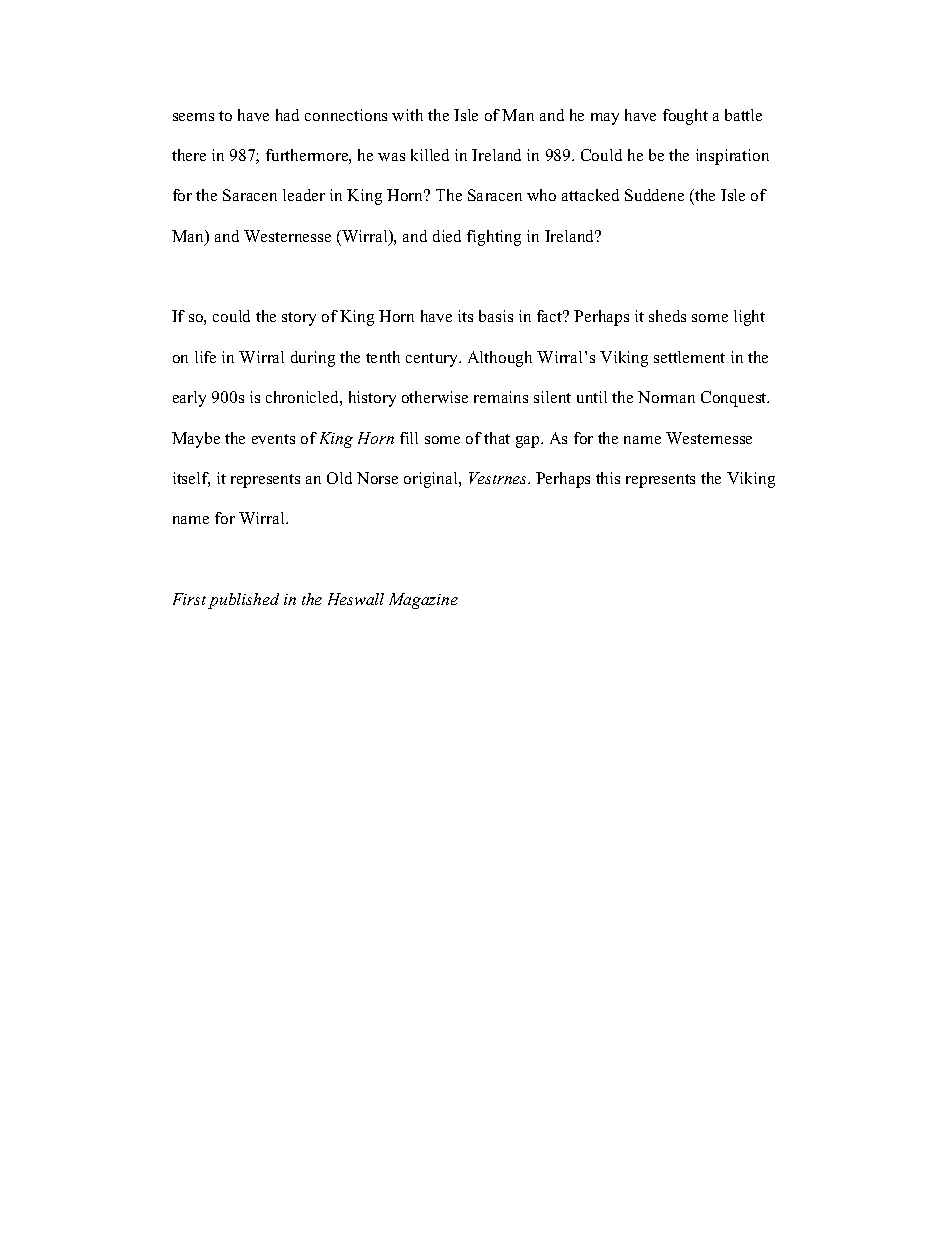 The image size is (952, 1233). I want to click on with, so click(407, 115).
